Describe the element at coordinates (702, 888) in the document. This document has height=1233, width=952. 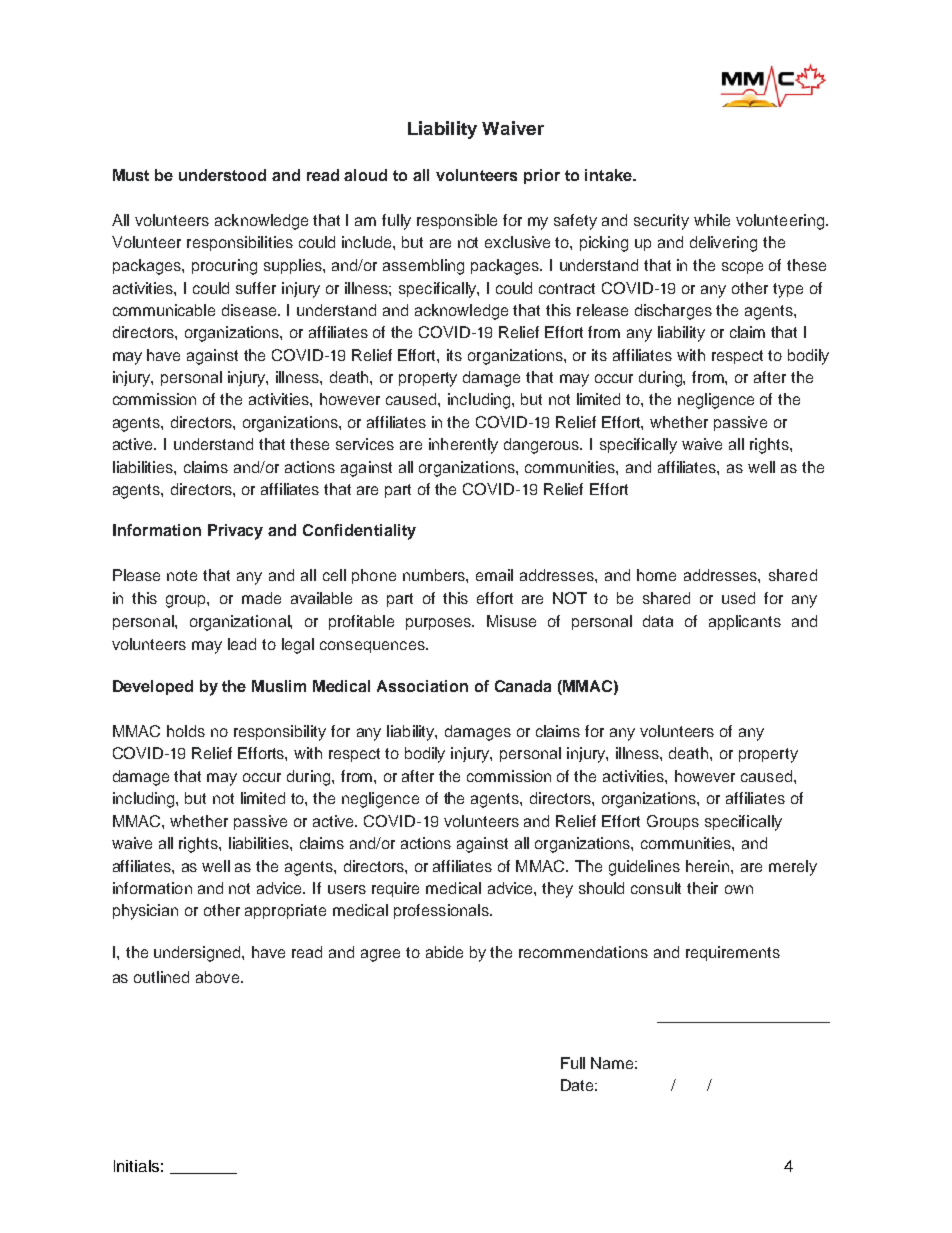
I see `their` at that location.
